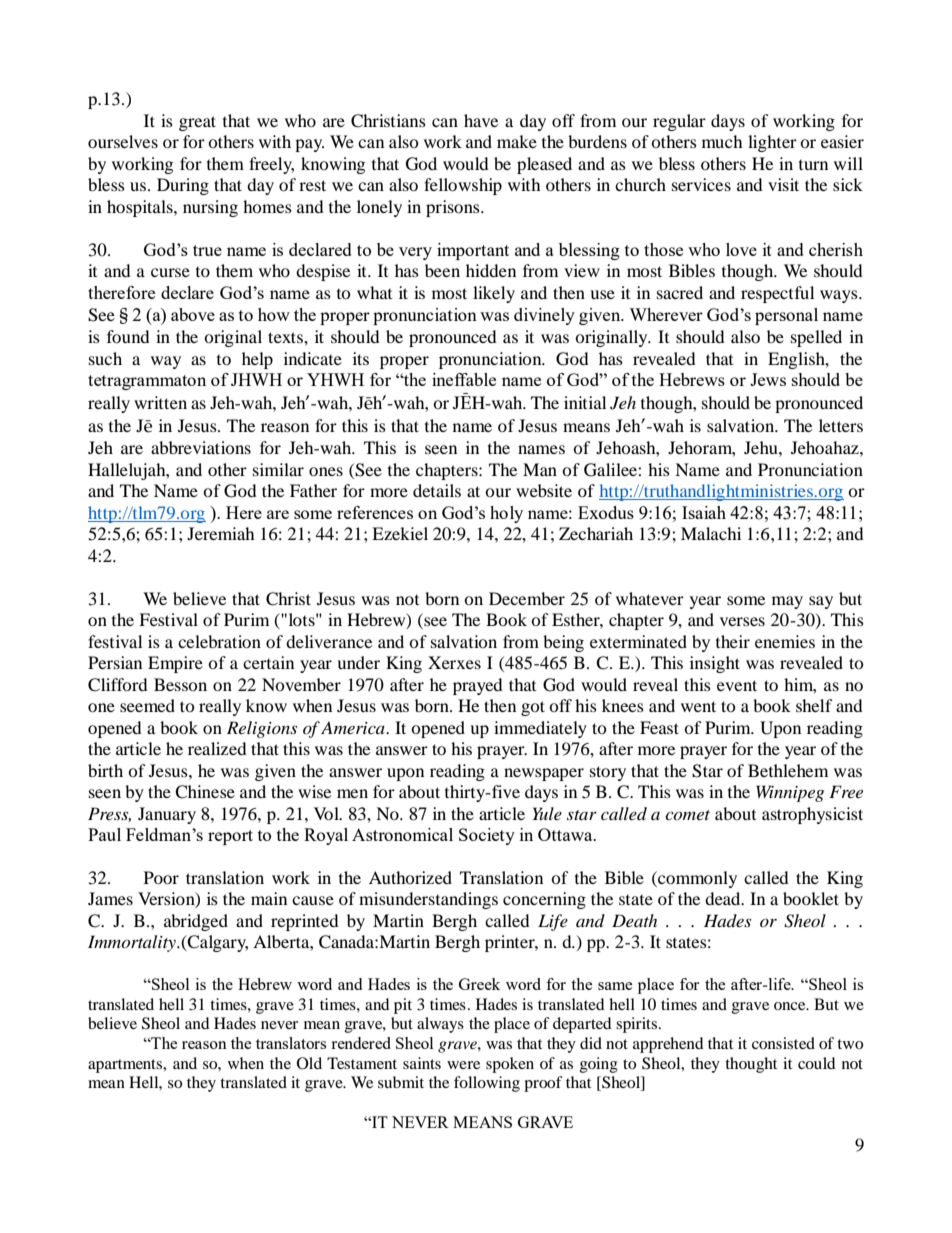 The width and height of the page is (952, 1233). I want to click on apartments, so click(126, 1066).
